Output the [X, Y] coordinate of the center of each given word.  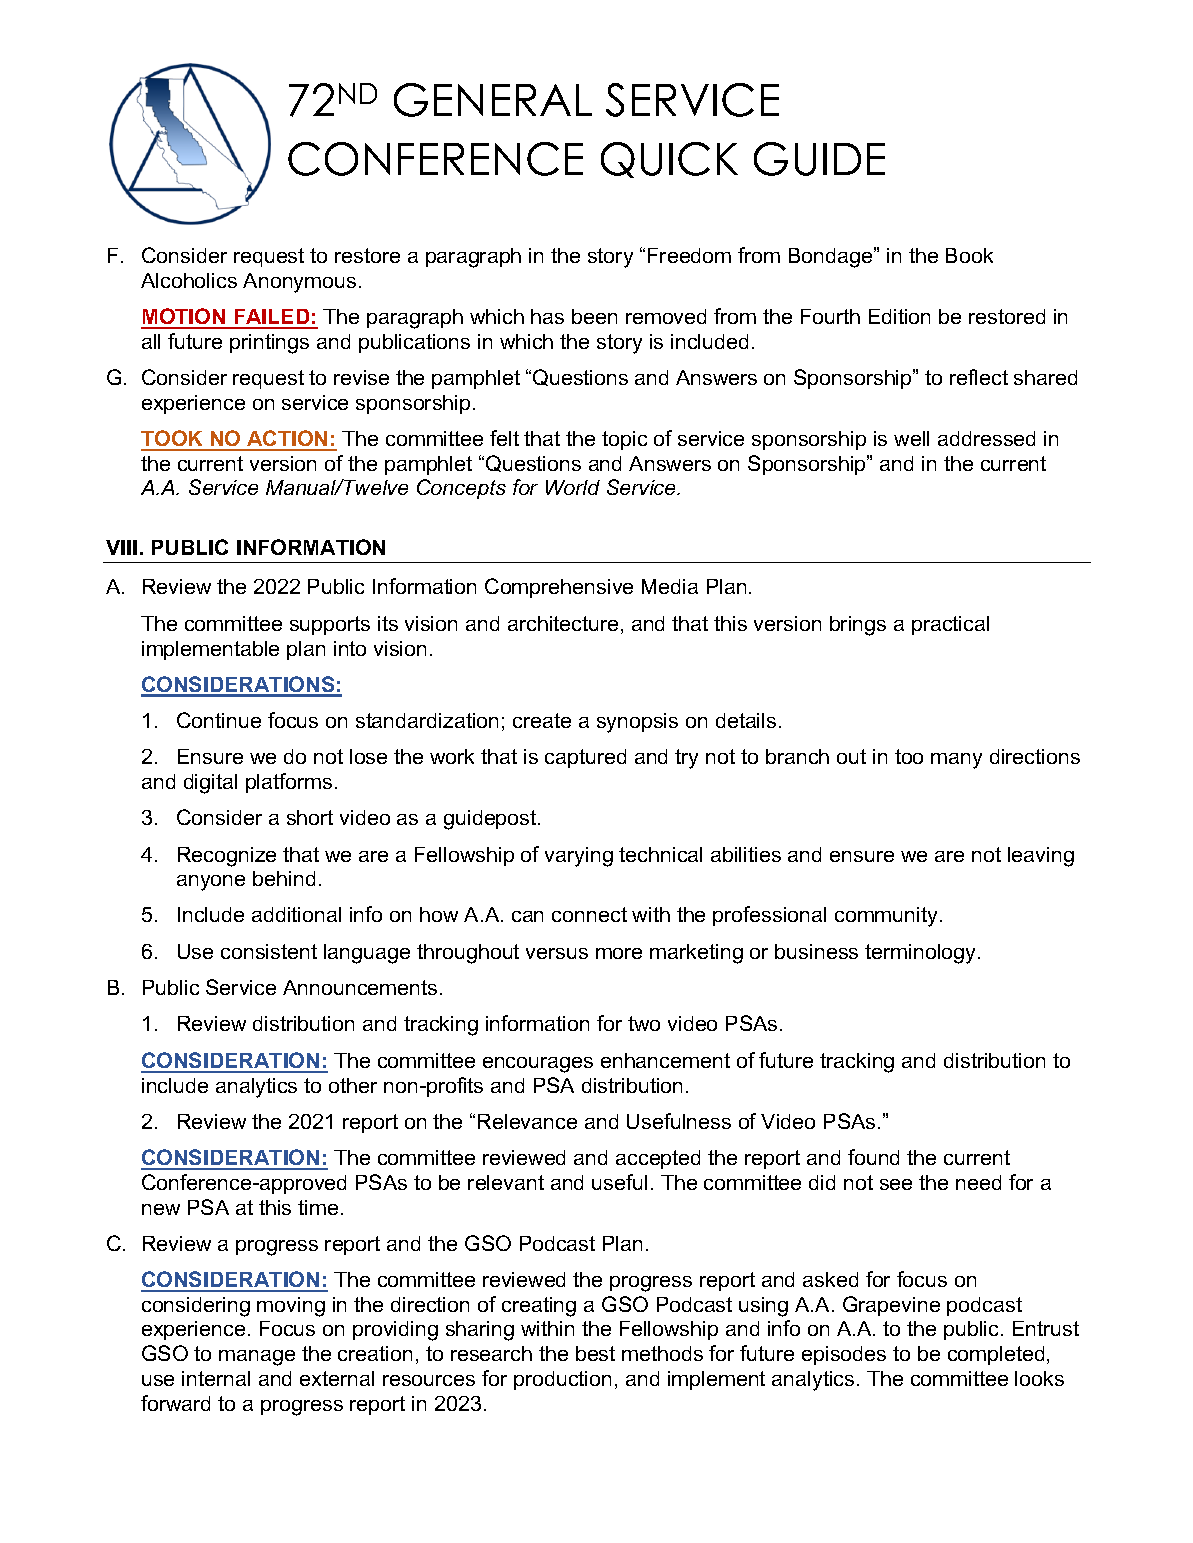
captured [585, 758]
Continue [219, 720]
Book [969, 255]
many [956, 761]
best [595, 1353]
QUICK [669, 160]
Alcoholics [189, 280]
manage [257, 1358]
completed [996, 1355]
